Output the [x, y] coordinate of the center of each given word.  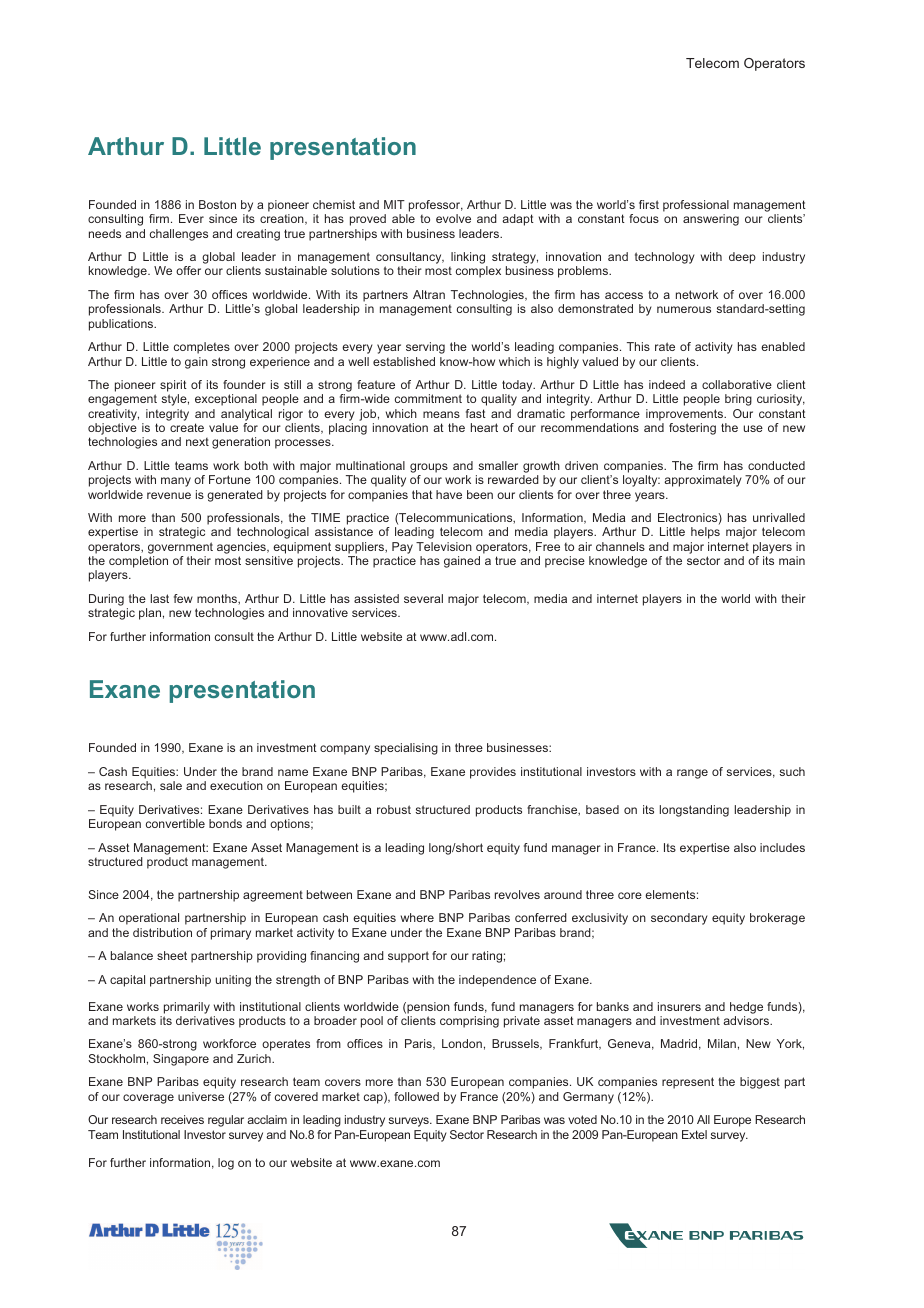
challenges [179, 235]
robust [394, 809]
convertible [175, 823]
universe [201, 1096]
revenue [169, 495]
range [692, 774]
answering [711, 220]
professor [436, 206]
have [449, 494]
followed [416, 1096]
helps [705, 533]
